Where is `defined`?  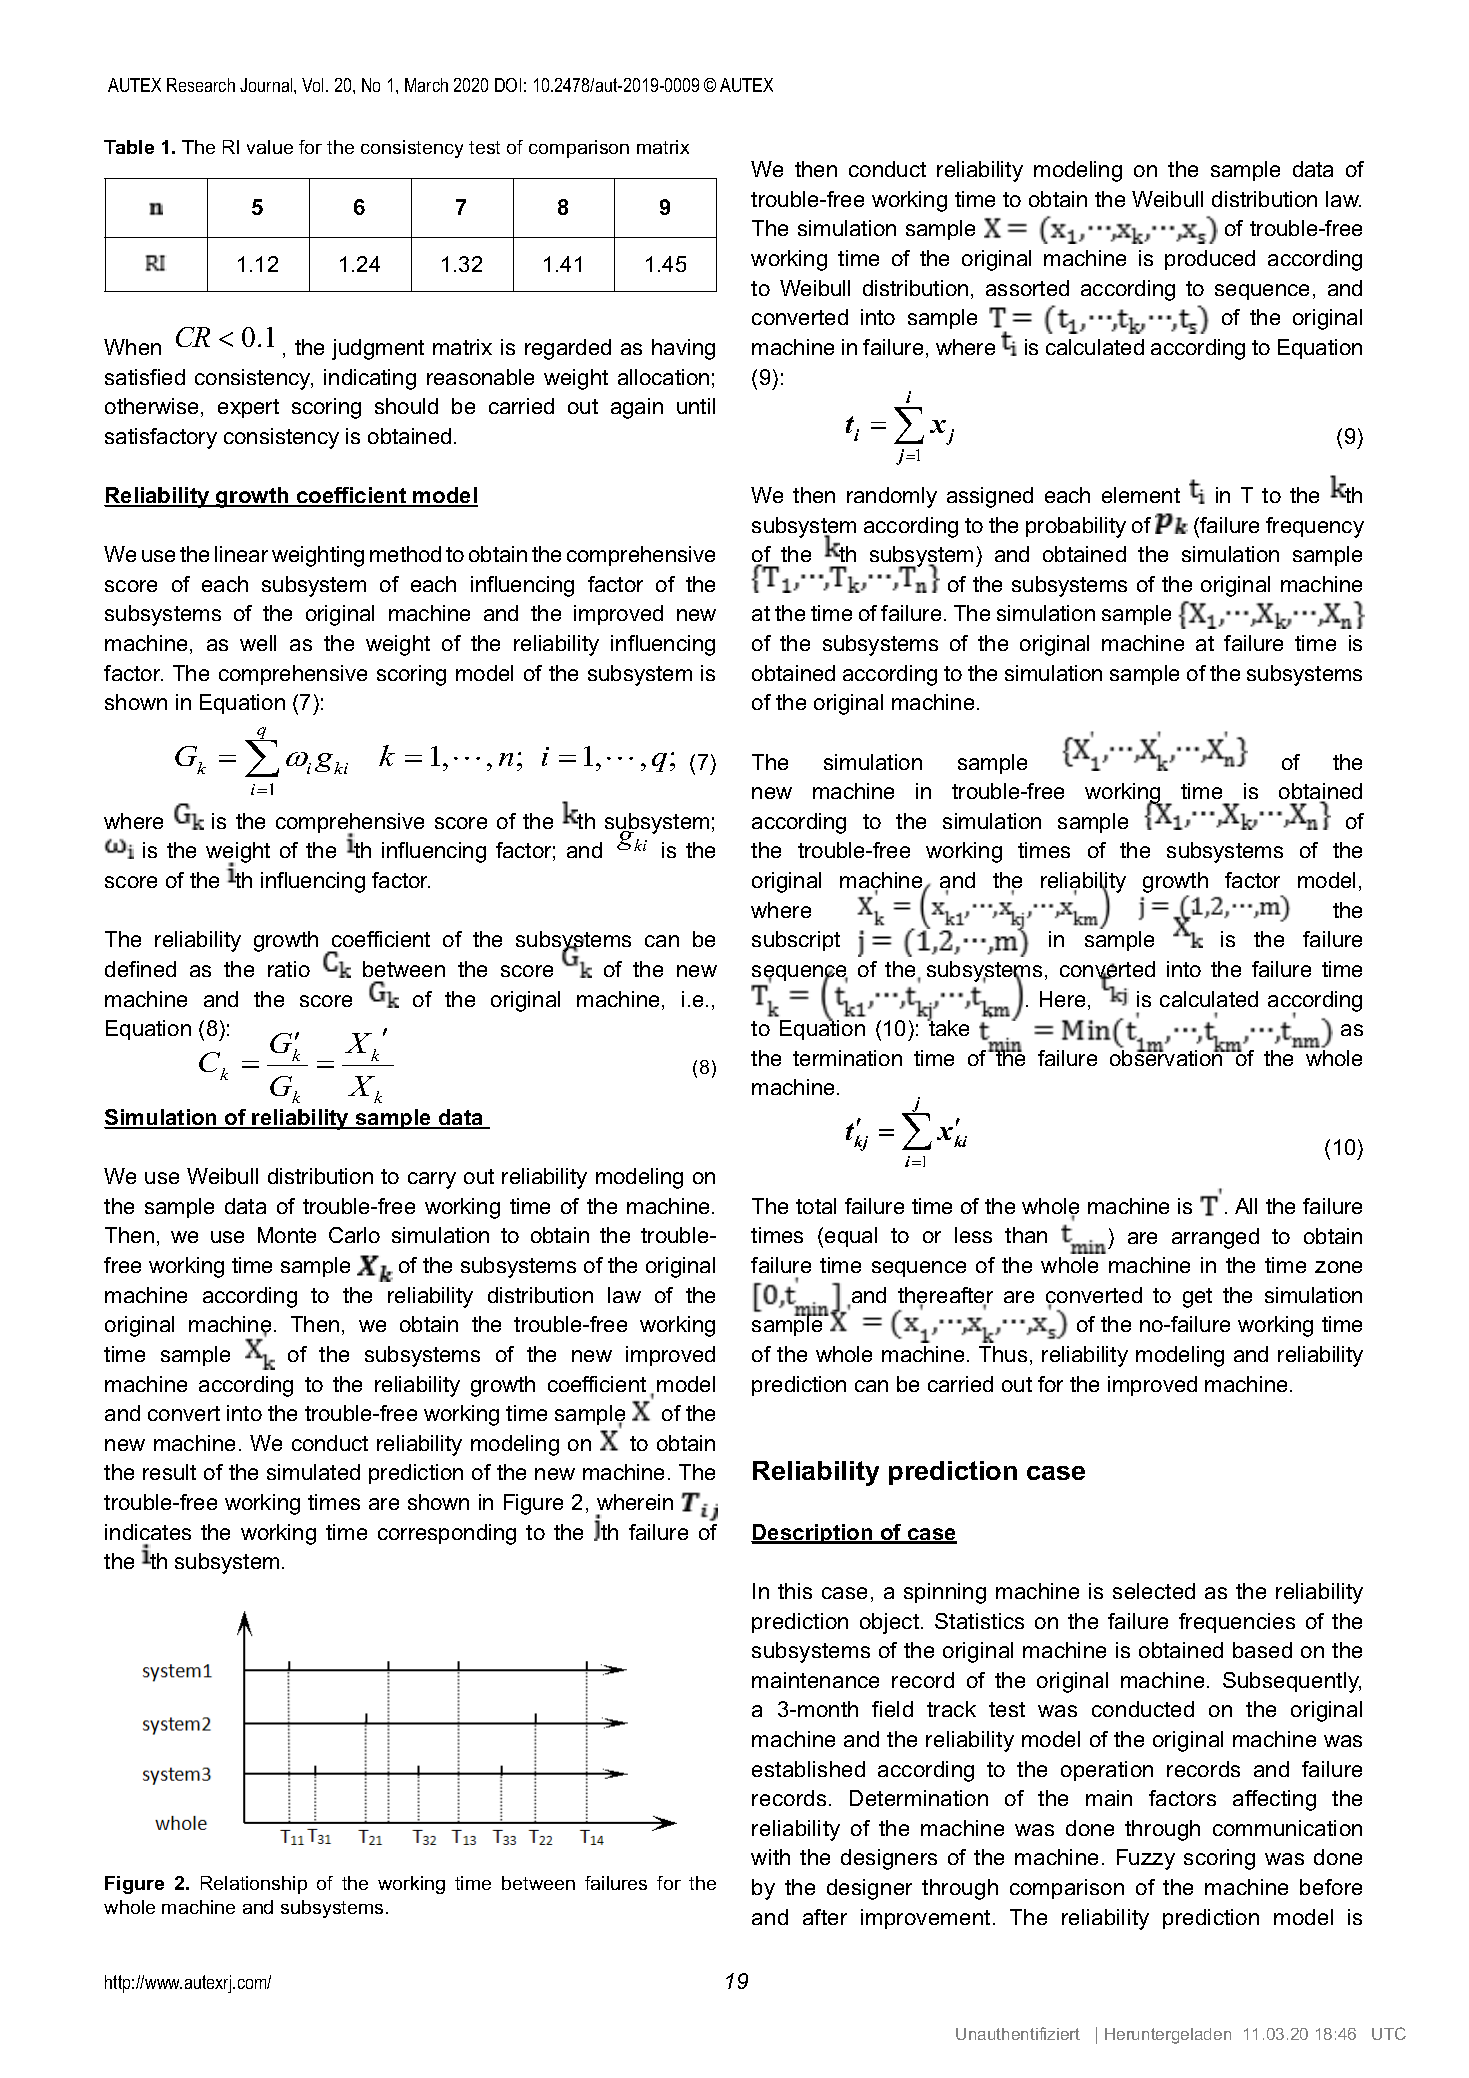 defined is located at coordinates (140, 969).
